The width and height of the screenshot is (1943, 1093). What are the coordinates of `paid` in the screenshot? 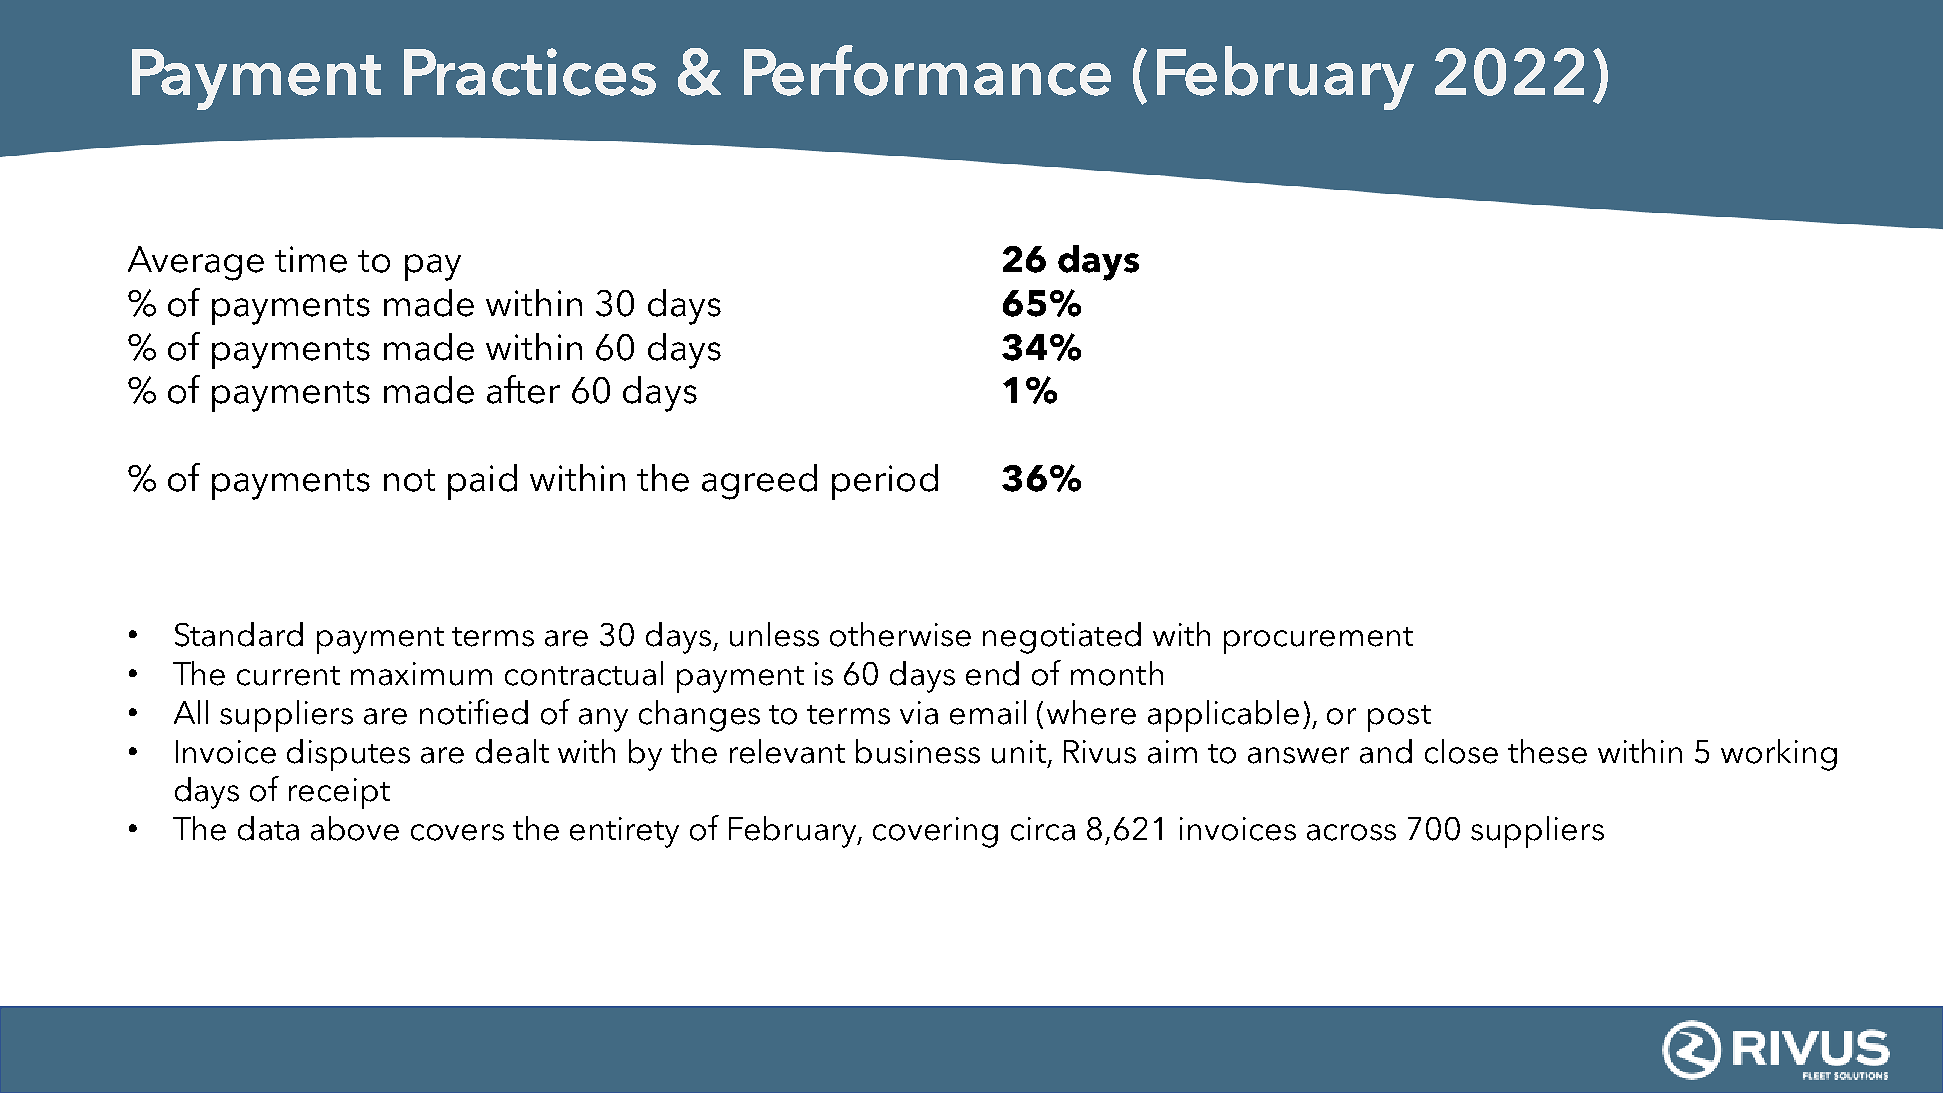 It's located at (482, 482).
